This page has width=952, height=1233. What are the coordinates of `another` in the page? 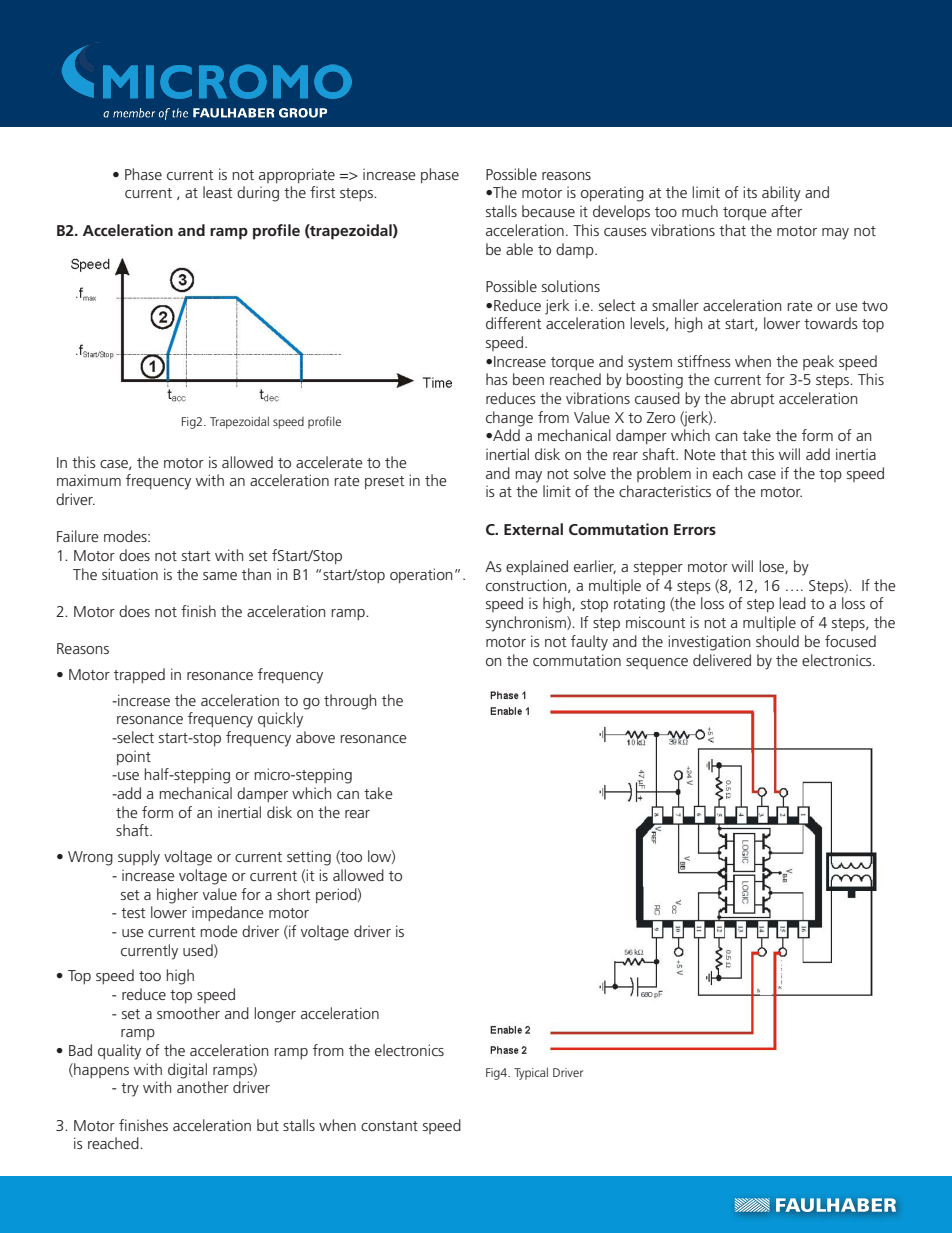 It's located at (203, 1087).
